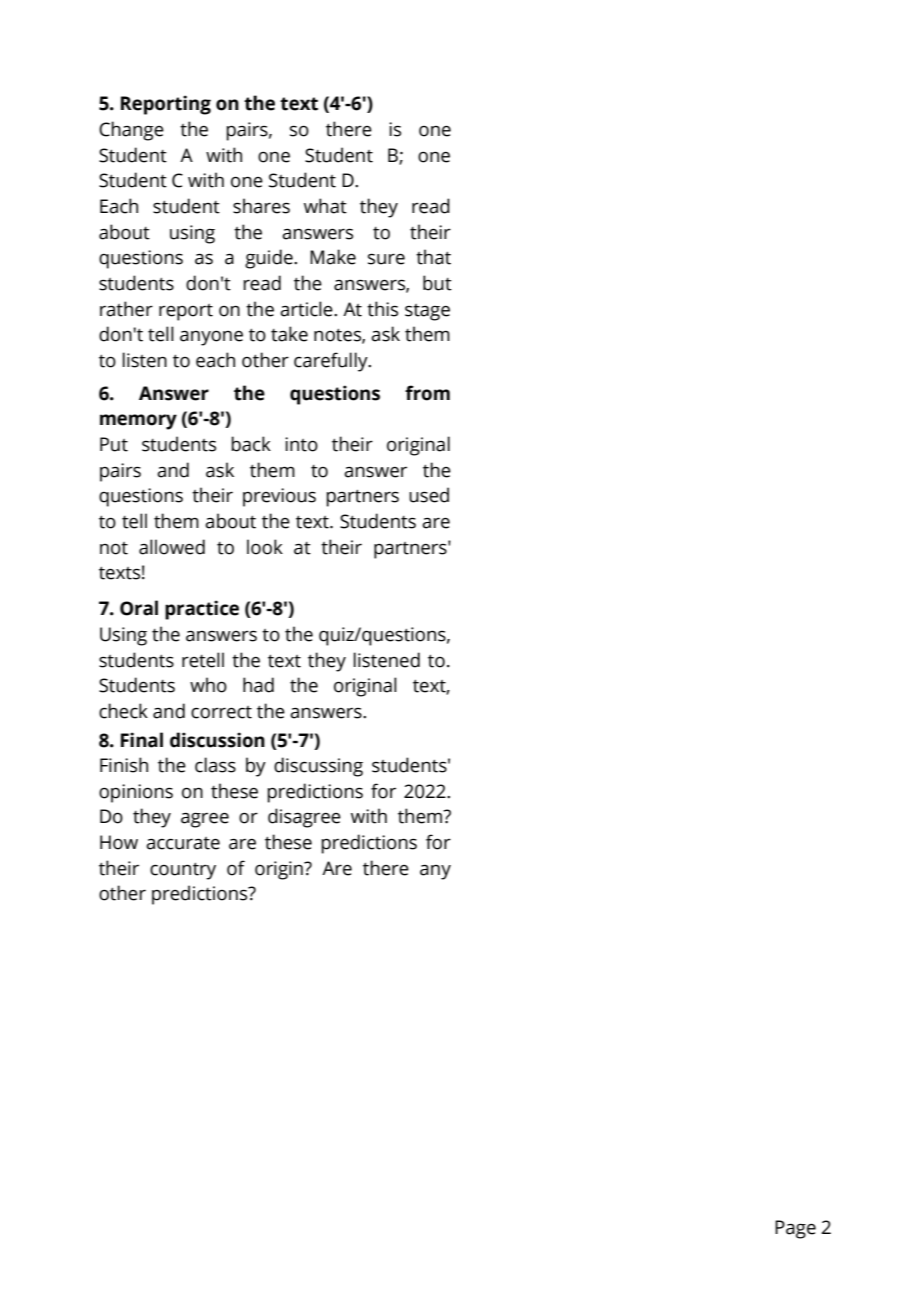  Describe the element at coordinates (427, 393) in the screenshot. I see `from` at that location.
